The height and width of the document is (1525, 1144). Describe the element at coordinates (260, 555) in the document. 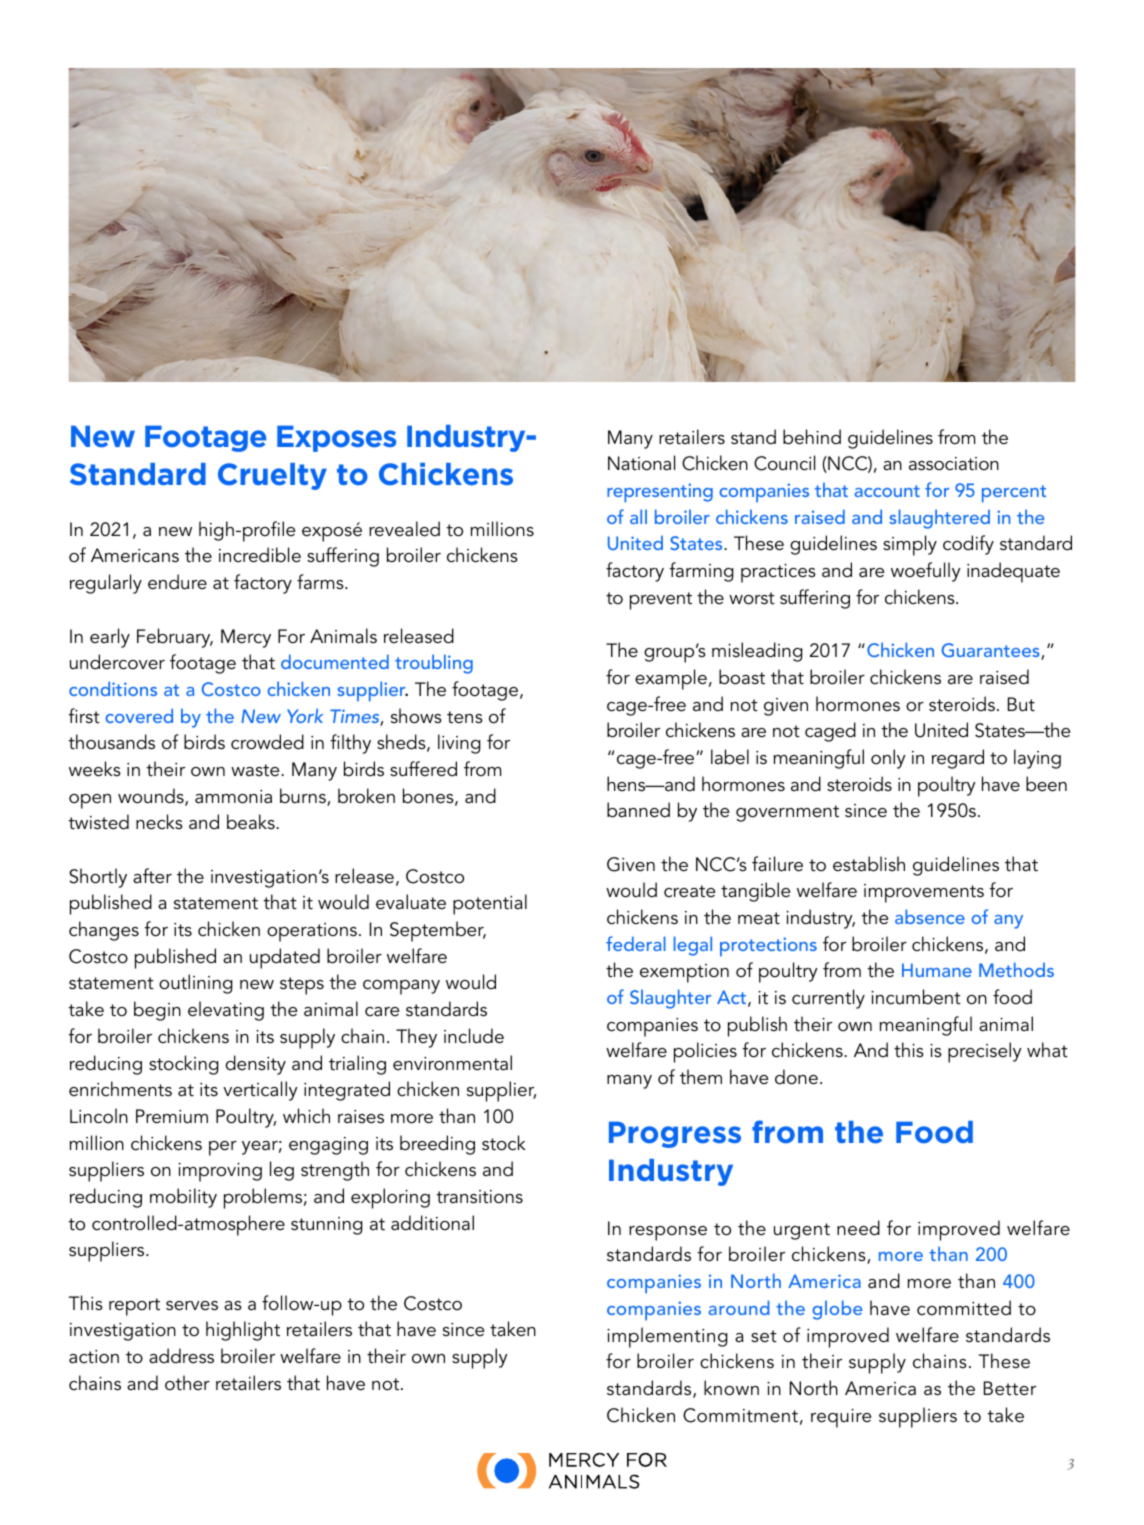

I see `incredible` at that location.
